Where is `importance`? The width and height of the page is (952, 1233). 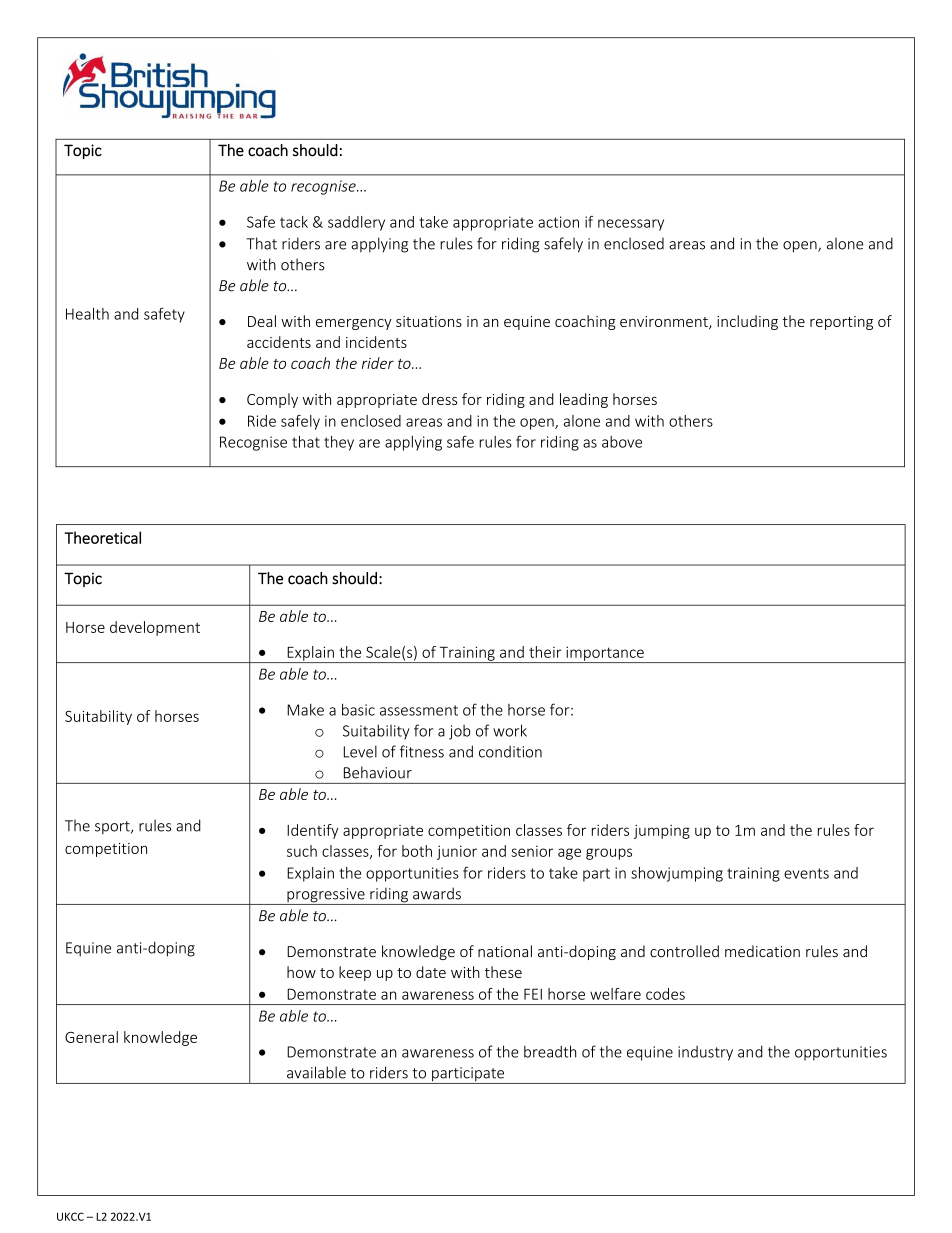
importance is located at coordinates (605, 654).
